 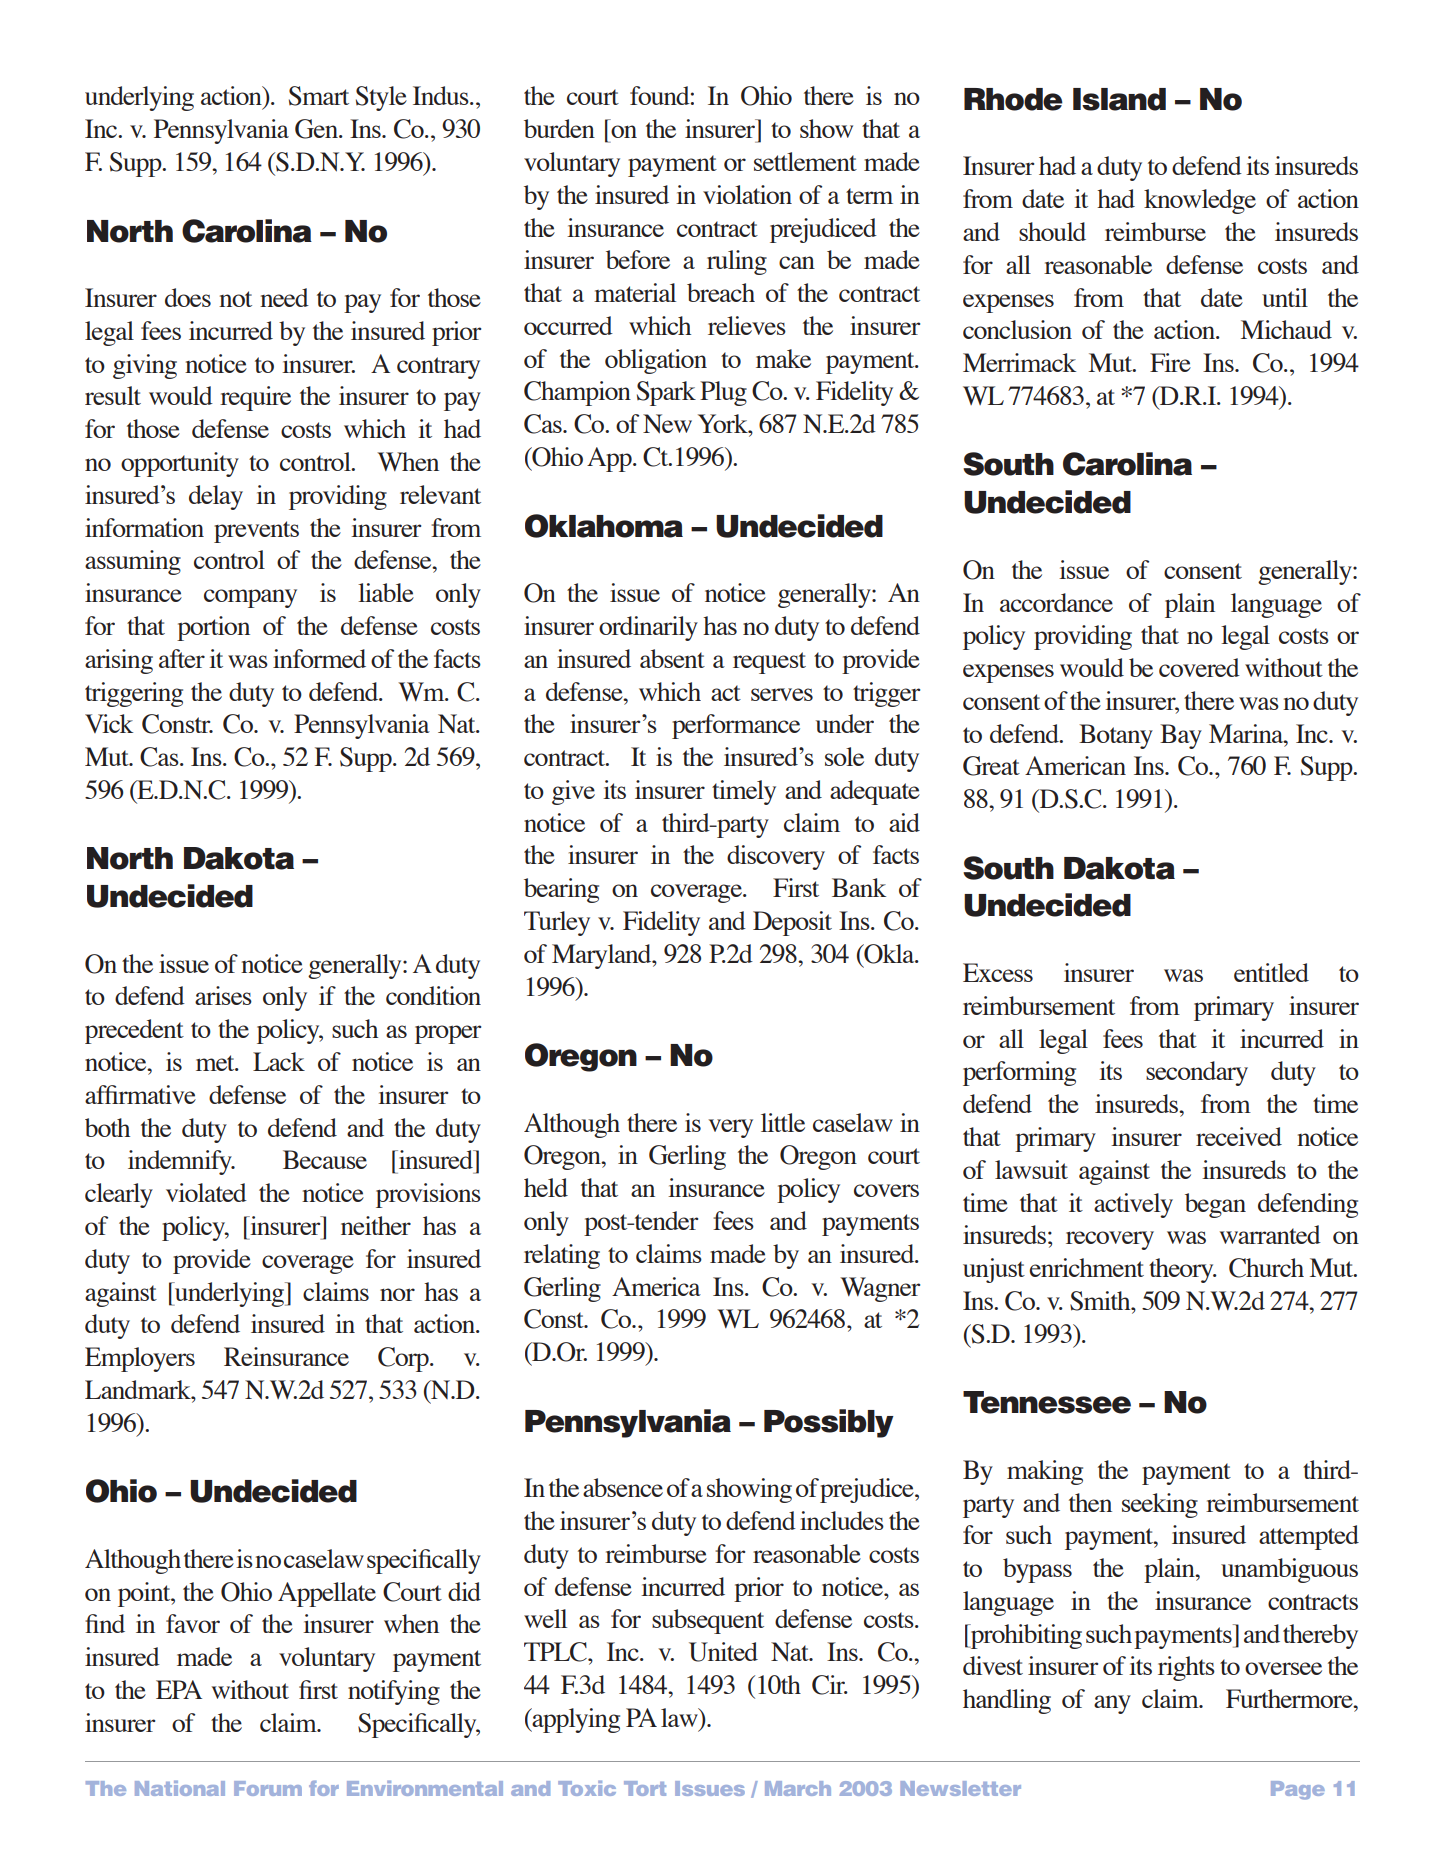 What do you see at coordinates (645, 1788) in the screenshot?
I see `Tort` at bounding box center [645, 1788].
